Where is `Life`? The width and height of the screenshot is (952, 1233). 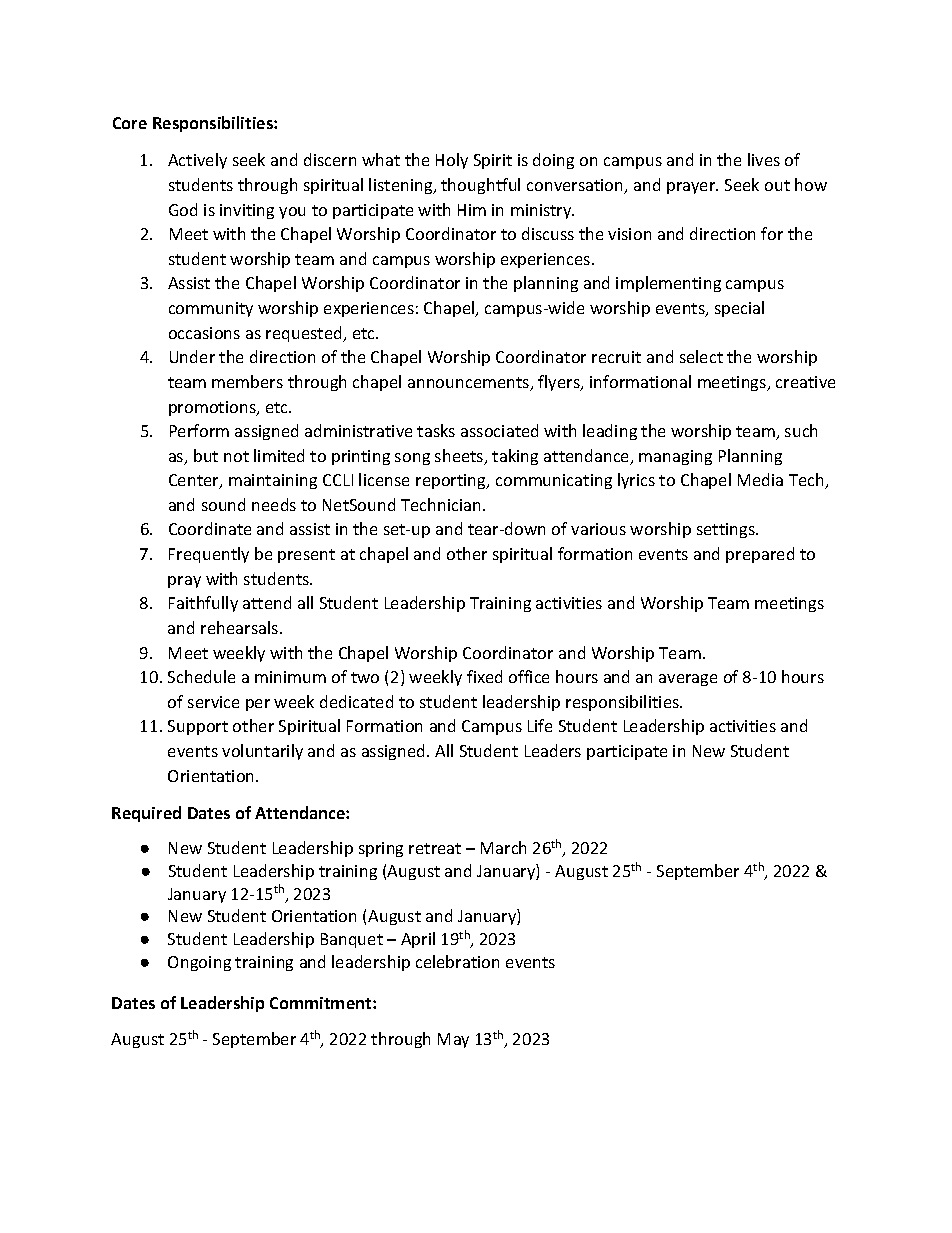
Life is located at coordinates (540, 725).
